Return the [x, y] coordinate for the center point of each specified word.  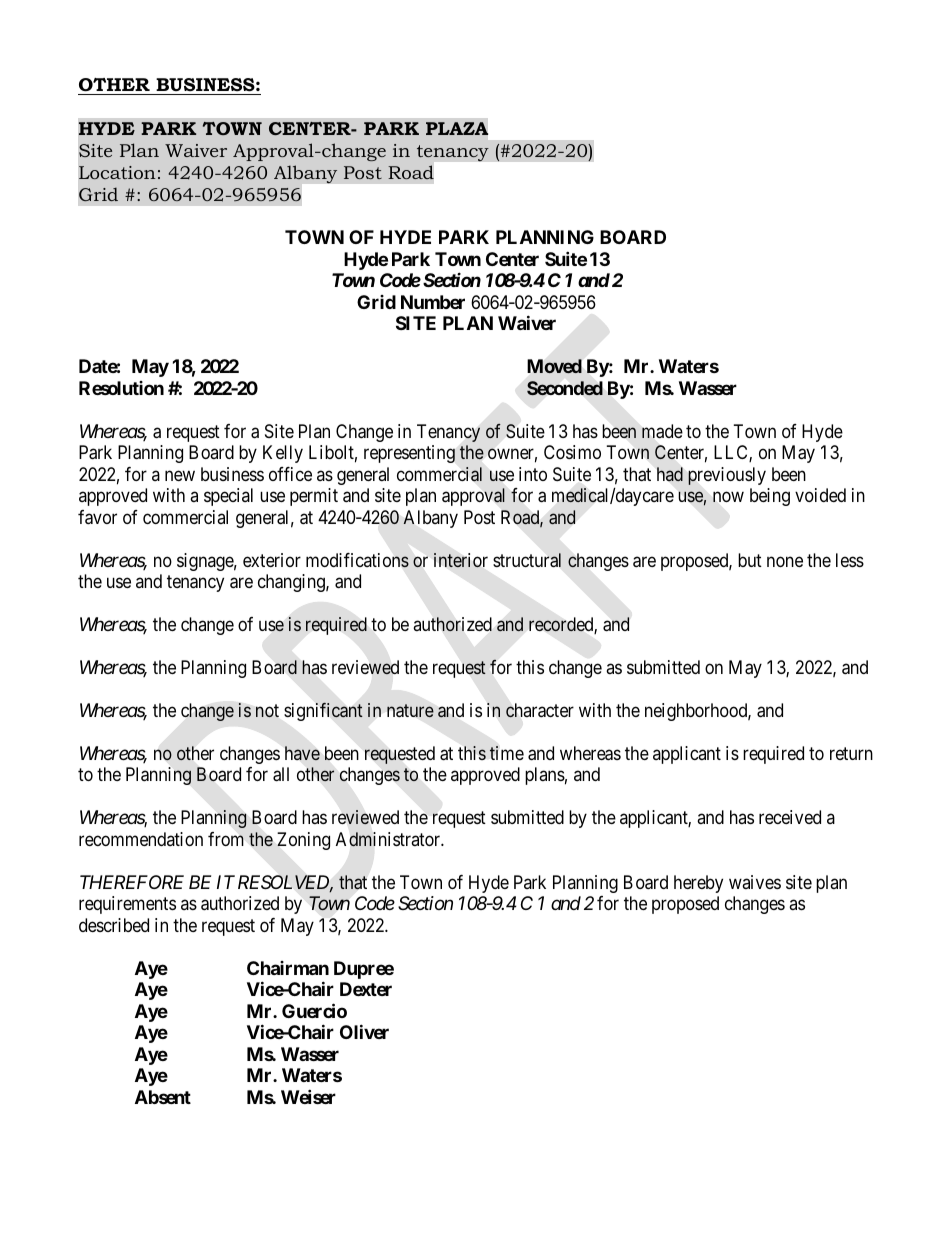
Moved [555, 366]
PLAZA [457, 128]
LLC [732, 453]
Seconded [565, 388]
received [790, 817]
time [506, 753]
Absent [163, 1097]
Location [117, 172]
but [750, 560]
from [226, 839]
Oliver [364, 1031]
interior [461, 560]
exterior [272, 560]
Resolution [121, 388]
